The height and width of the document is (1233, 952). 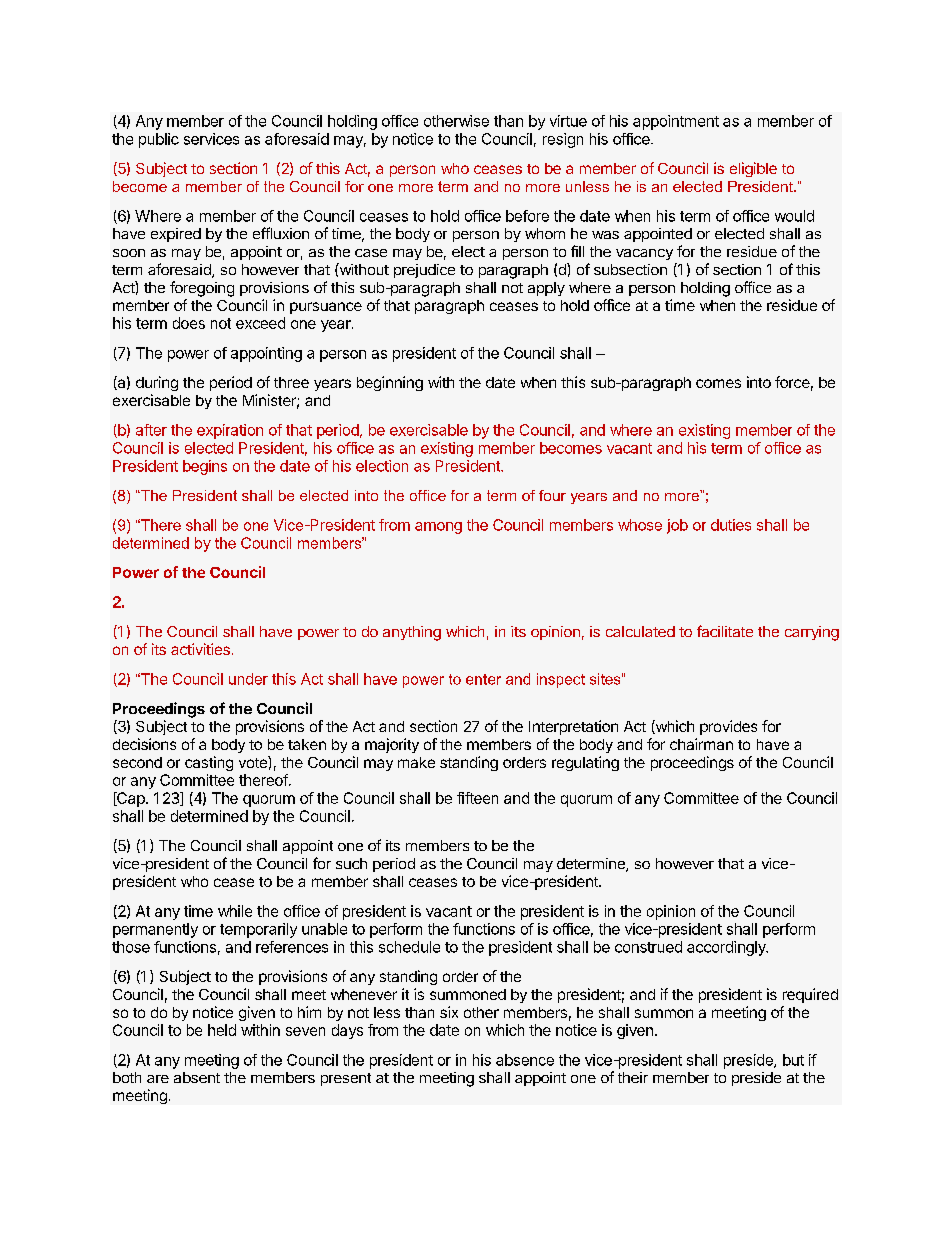 What do you see at coordinates (525, 1060) in the document?
I see `absence` at bounding box center [525, 1060].
